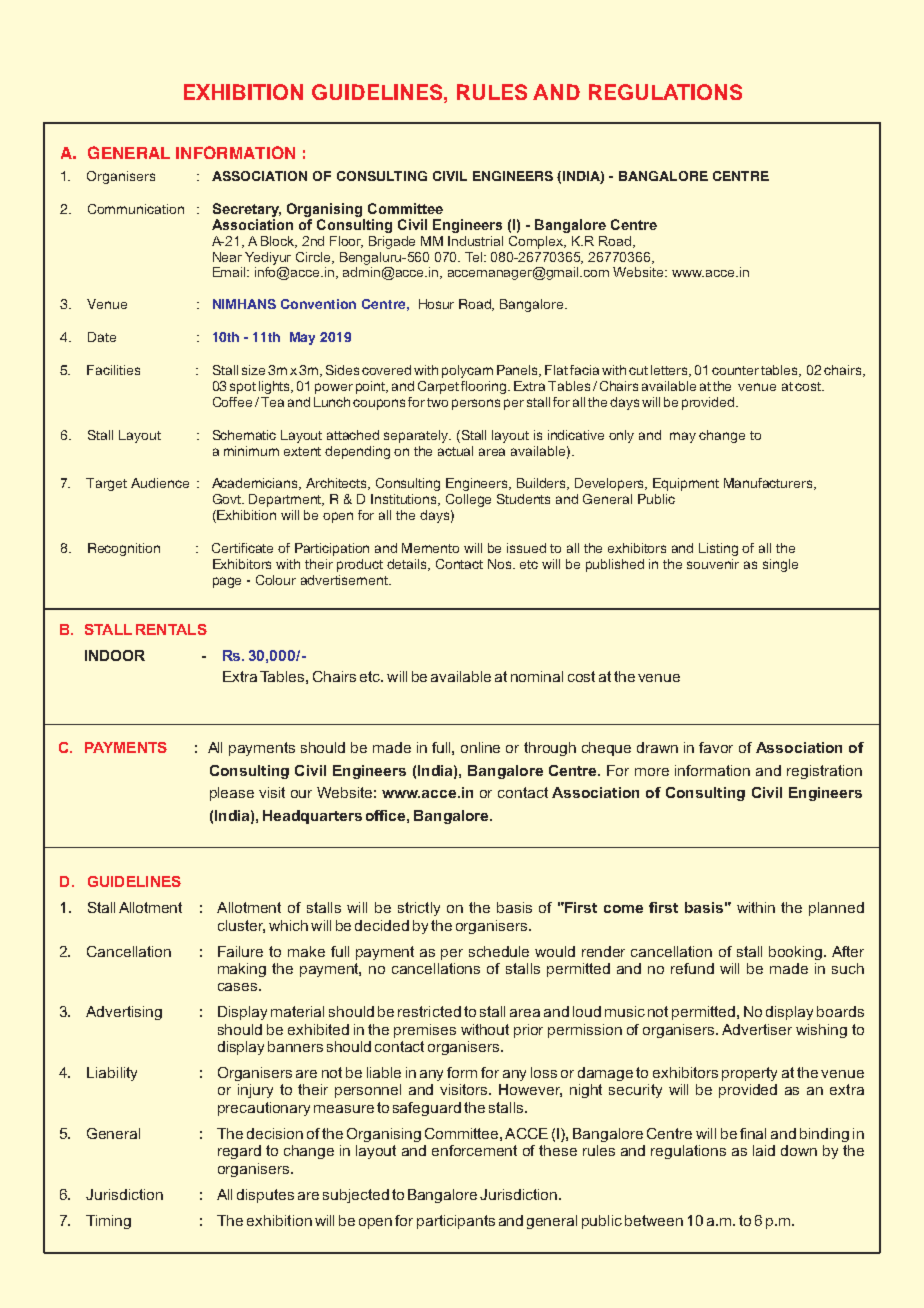 Image resolution: width=924 pixels, height=1308 pixels. I want to click on laid, so click(764, 1150).
